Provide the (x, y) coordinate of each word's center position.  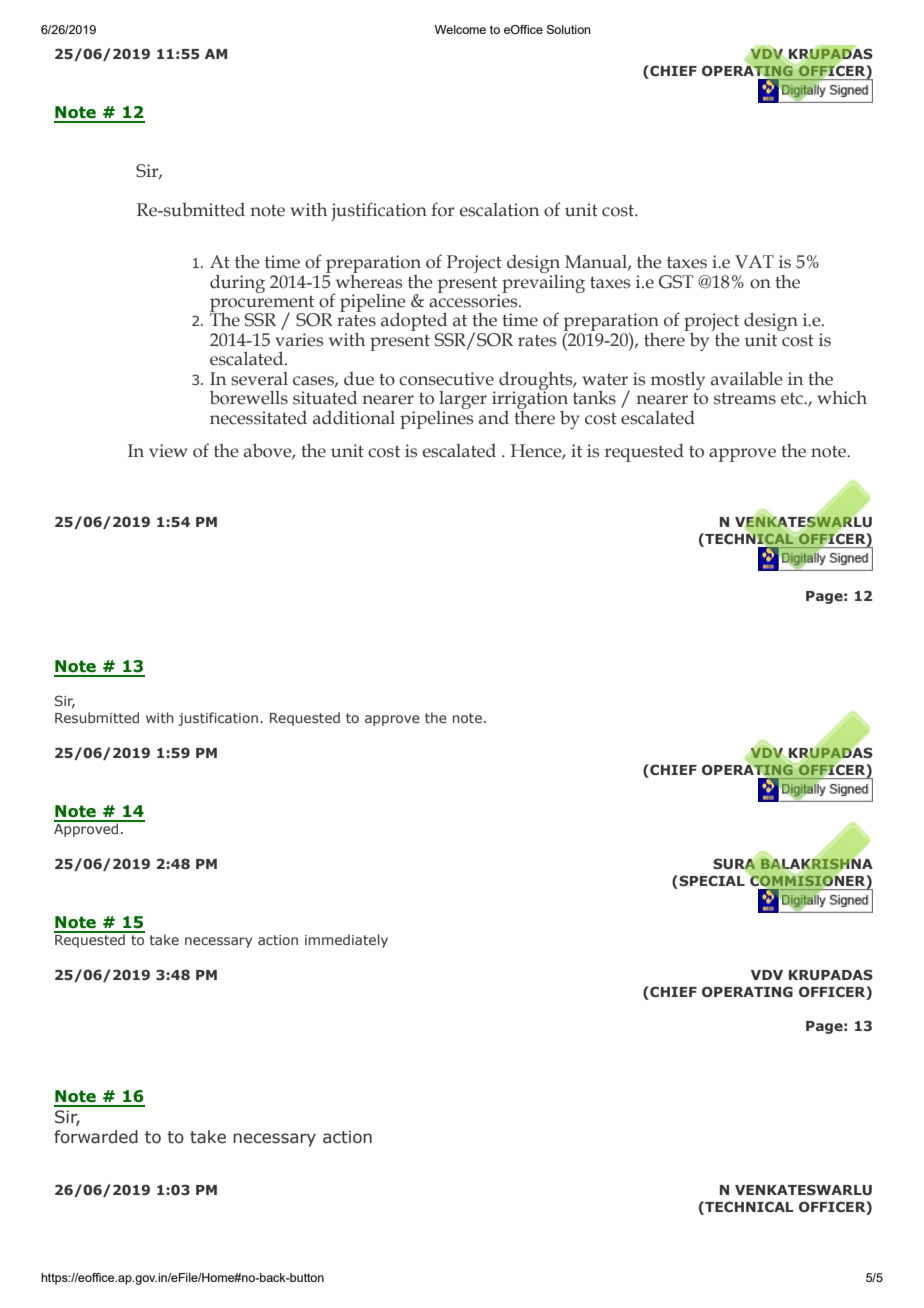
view (168, 451)
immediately (346, 941)
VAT (754, 261)
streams (745, 399)
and (494, 418)
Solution (568, 29)
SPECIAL (711, 882)
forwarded (96, 1137)
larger (462, 401)
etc (793, 399)
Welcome (460, 29)
